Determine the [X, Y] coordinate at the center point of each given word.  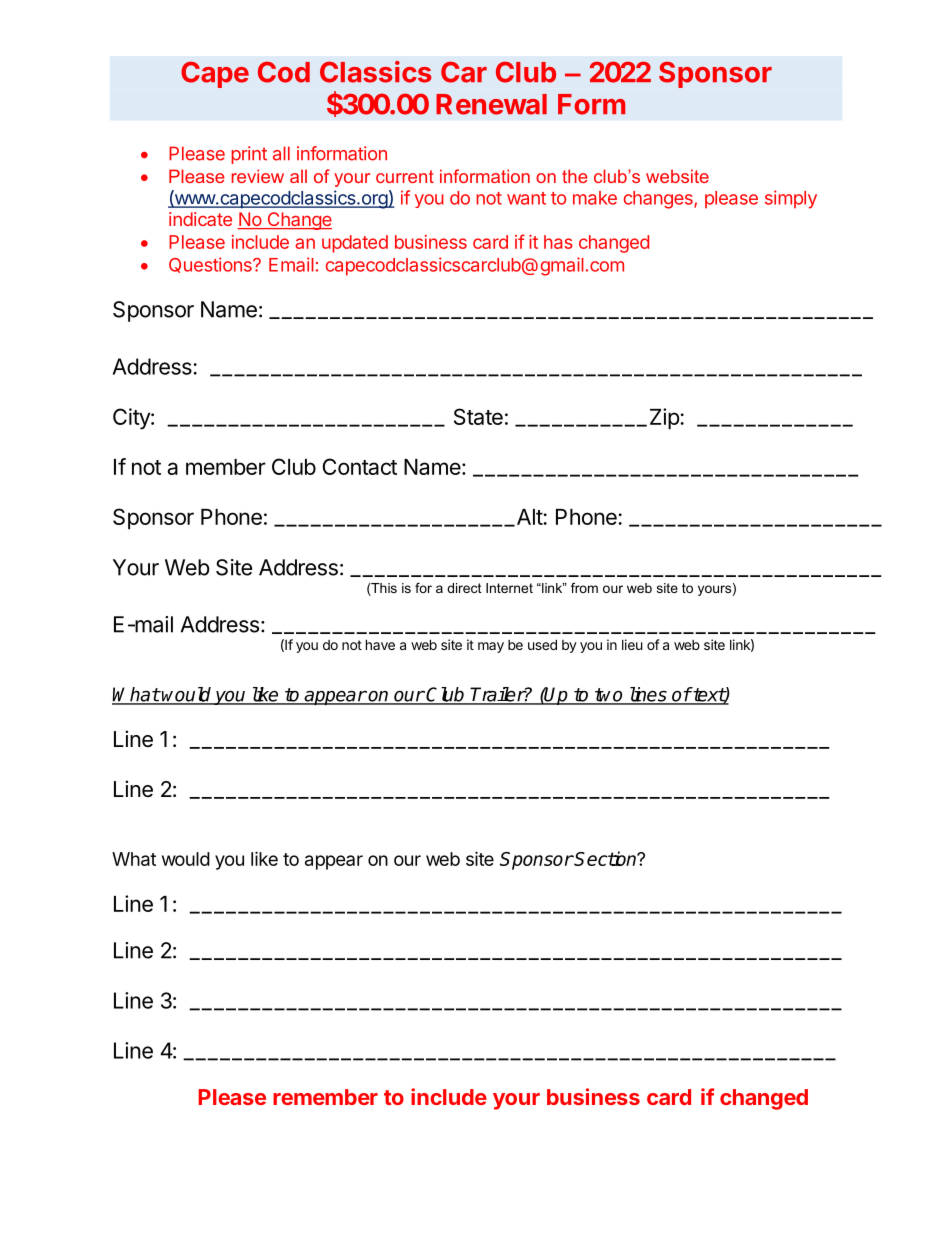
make [595, 198]
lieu [632, 644]
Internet [509, 588]
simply [791, 199]
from [584, 588]
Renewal [491, 104]
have [380, 644]
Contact [360, 466]
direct [464, 588]
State [478, 416]
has [558, 242]
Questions [211, 265]
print [249, 155]
